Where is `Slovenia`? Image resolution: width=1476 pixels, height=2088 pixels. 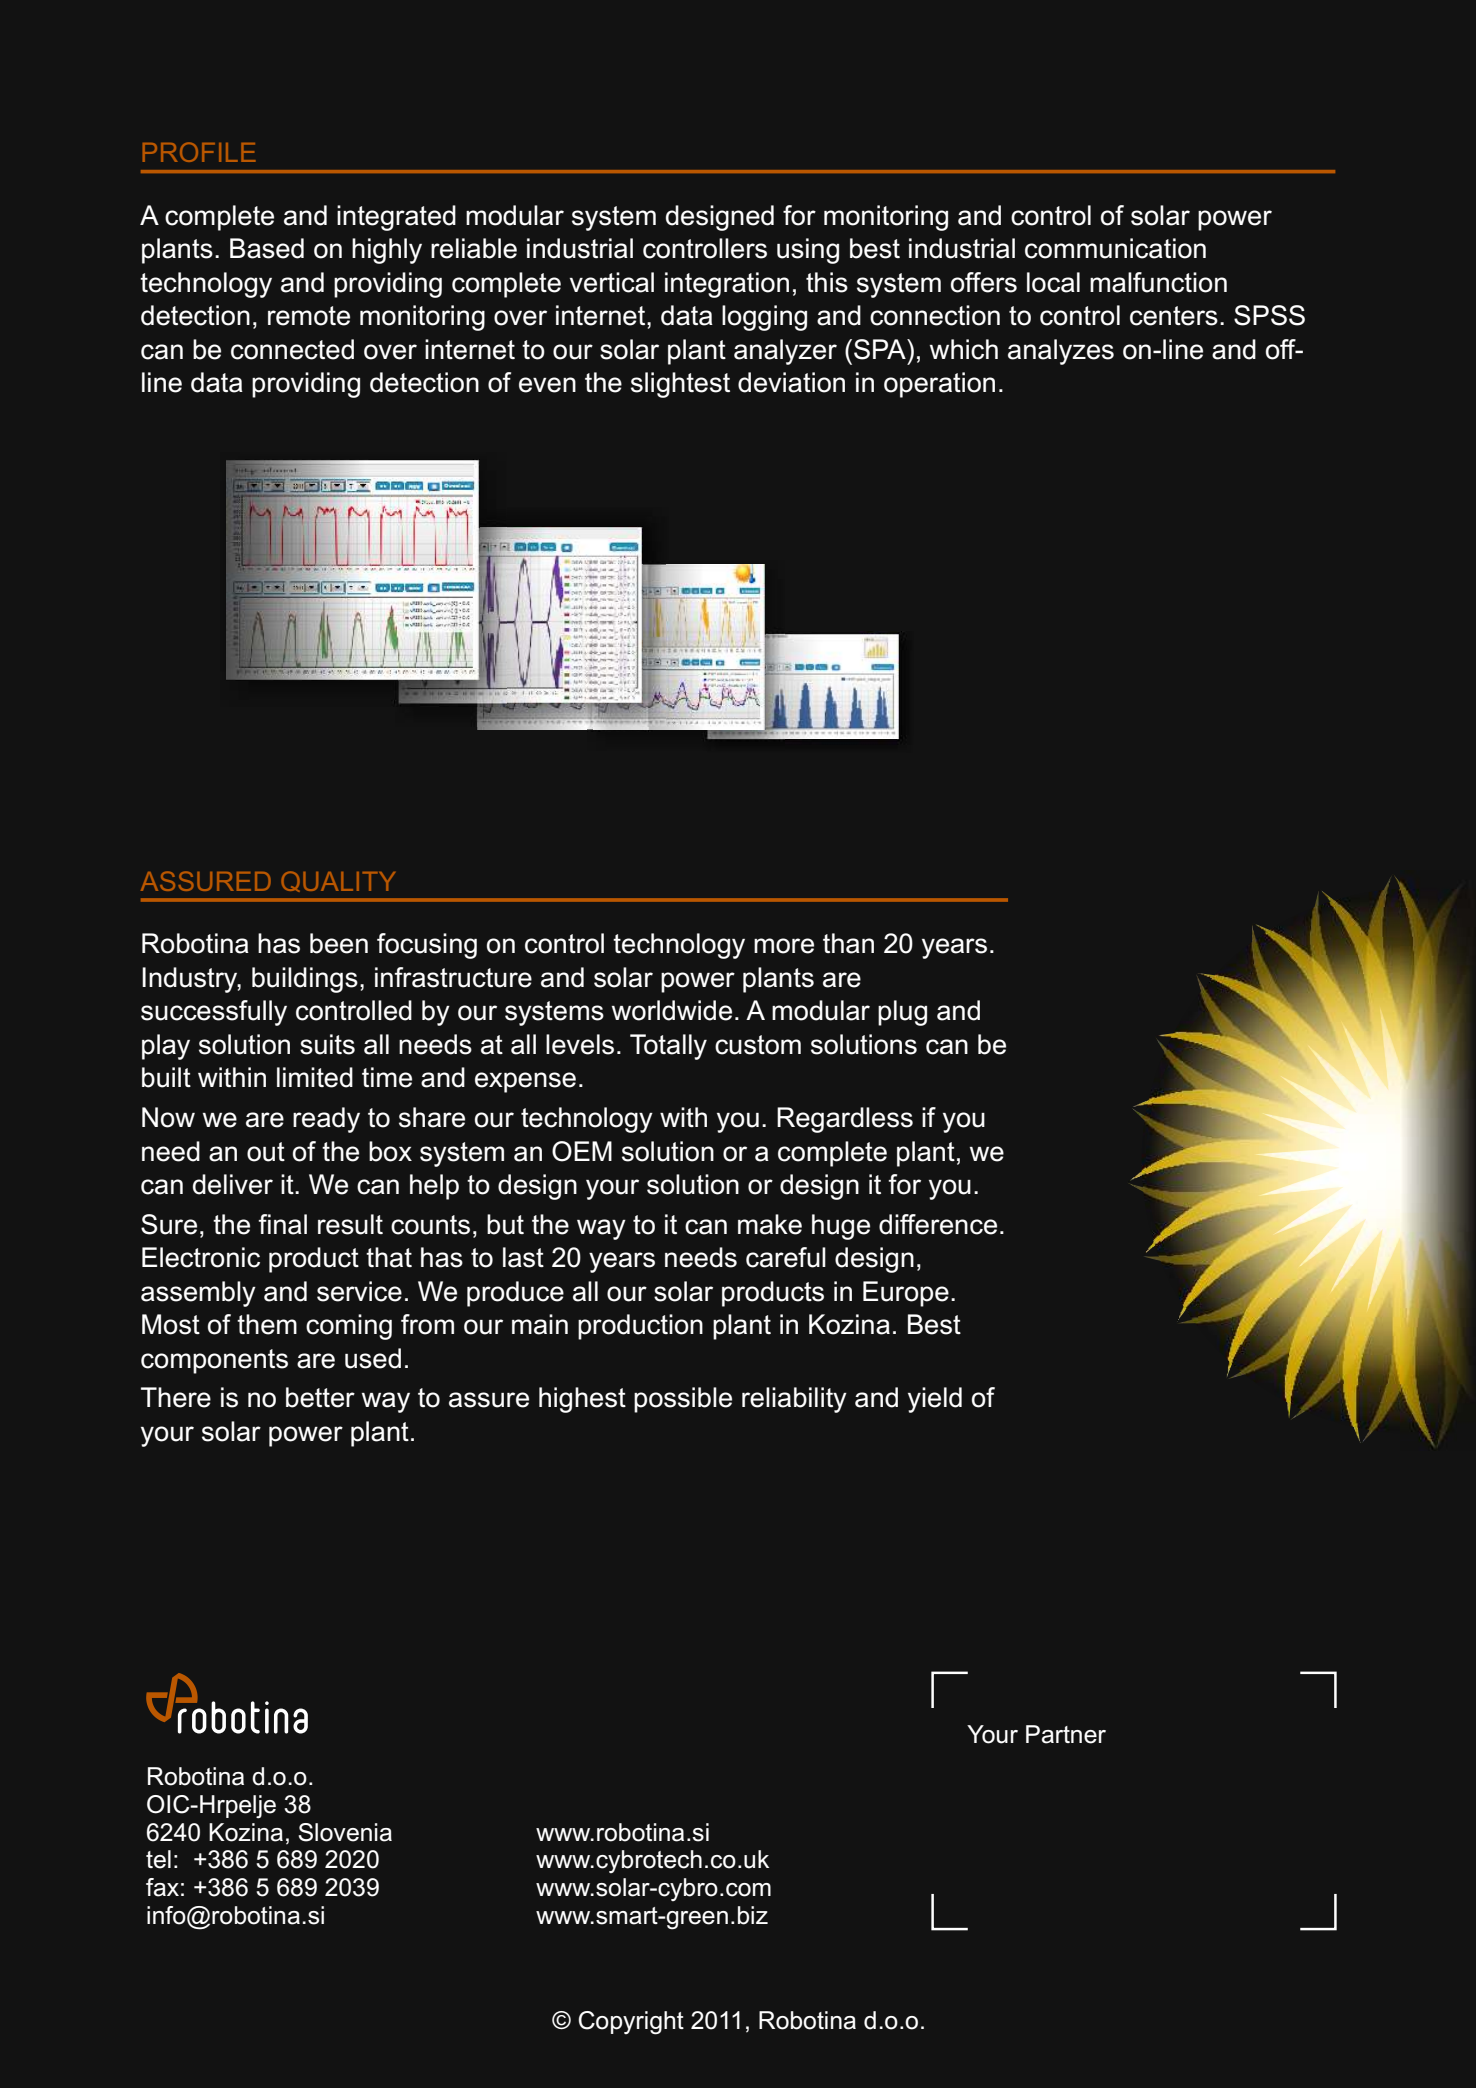
Slovenia is located at coordinates (345, 1832).
